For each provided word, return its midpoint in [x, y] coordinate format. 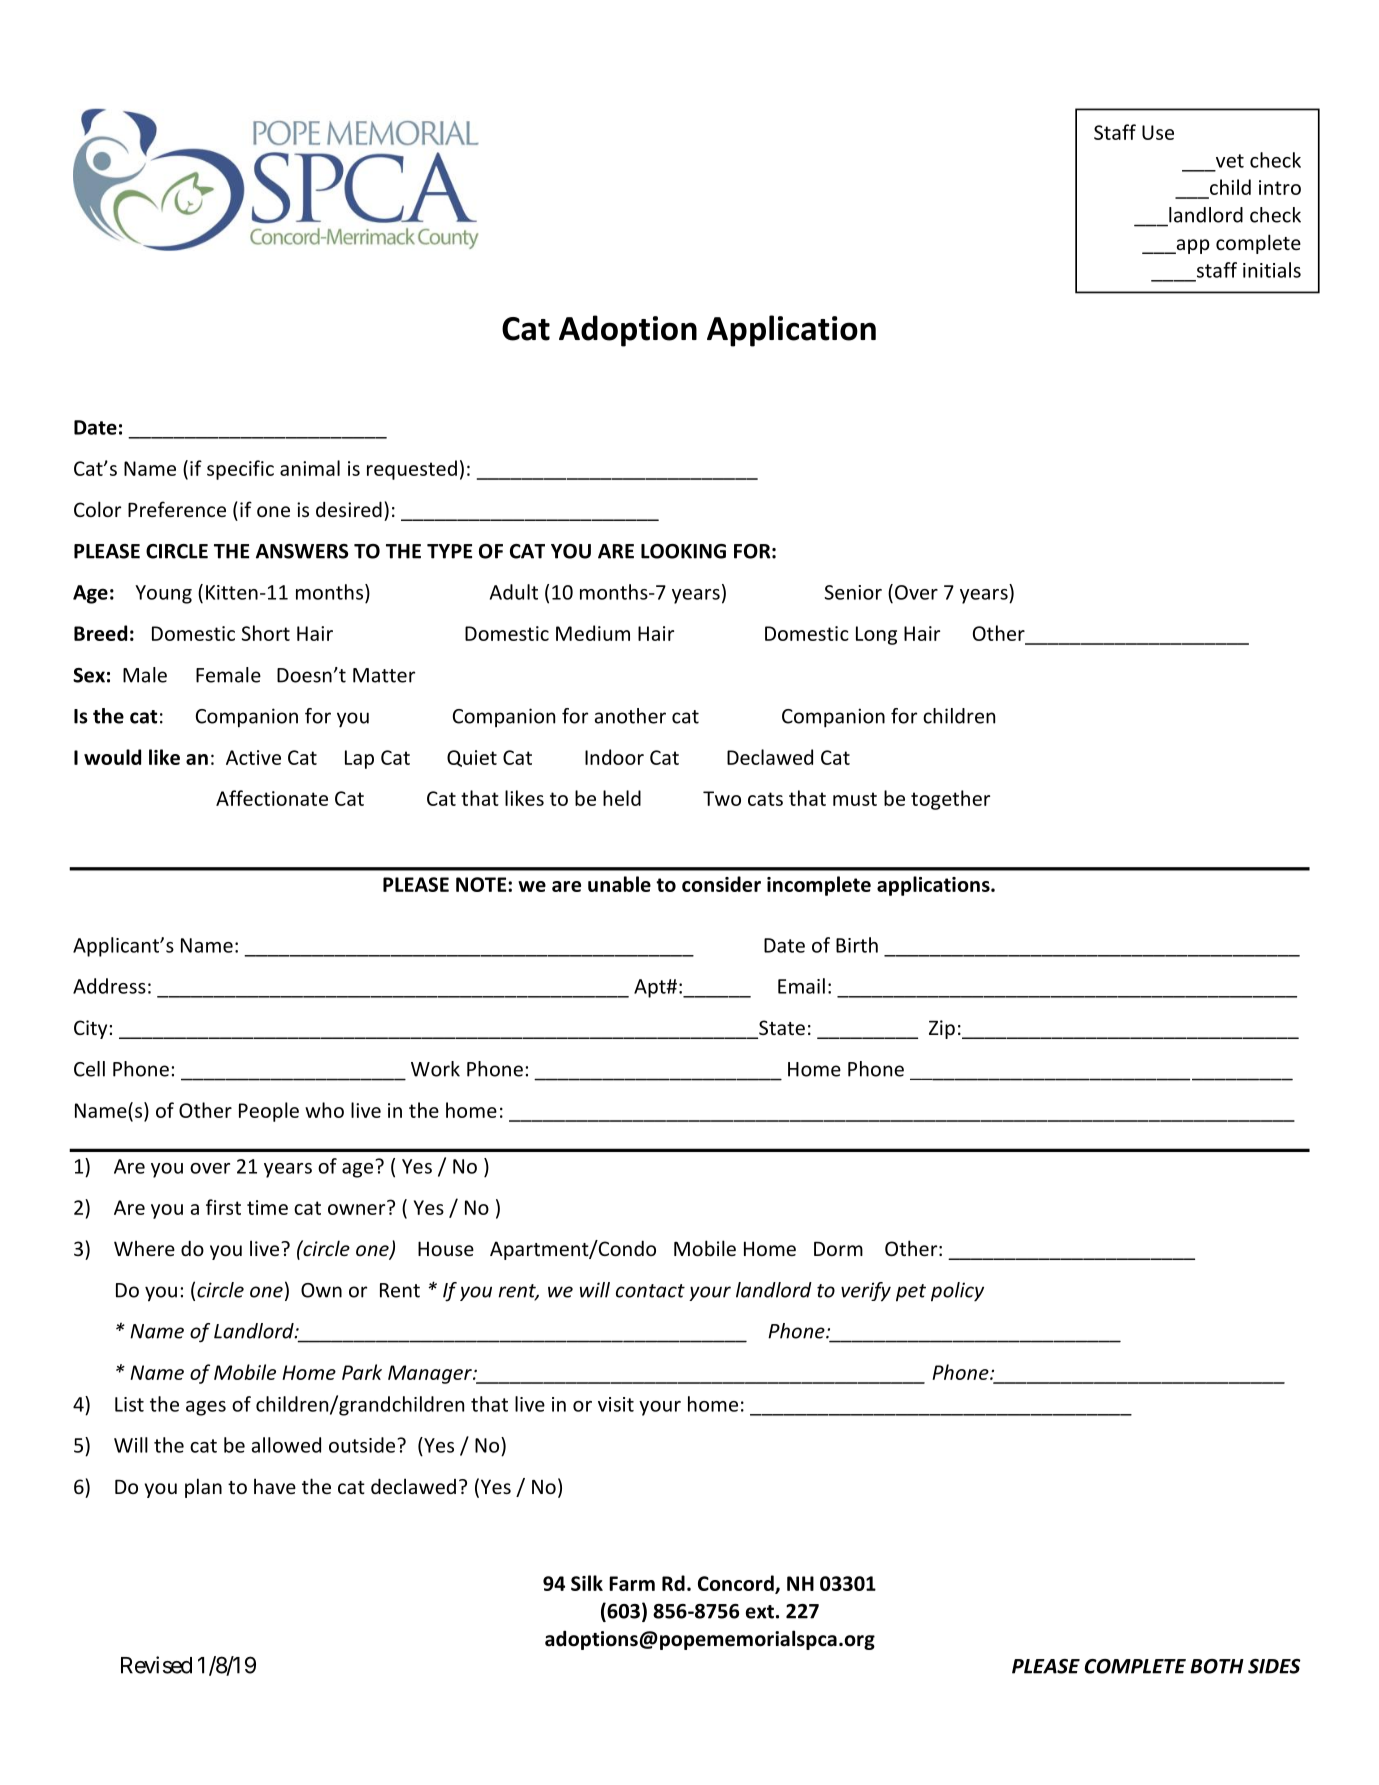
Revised [156, 1665]
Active [253, 757]
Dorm [838, 1249]
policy [957, 1292]
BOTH [1217, 1666]
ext [760, 1612]
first [223, 1207]
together [950, 800]
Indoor [614, 757]
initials [1272, 270]
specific [240, 470]
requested [412, 470]
